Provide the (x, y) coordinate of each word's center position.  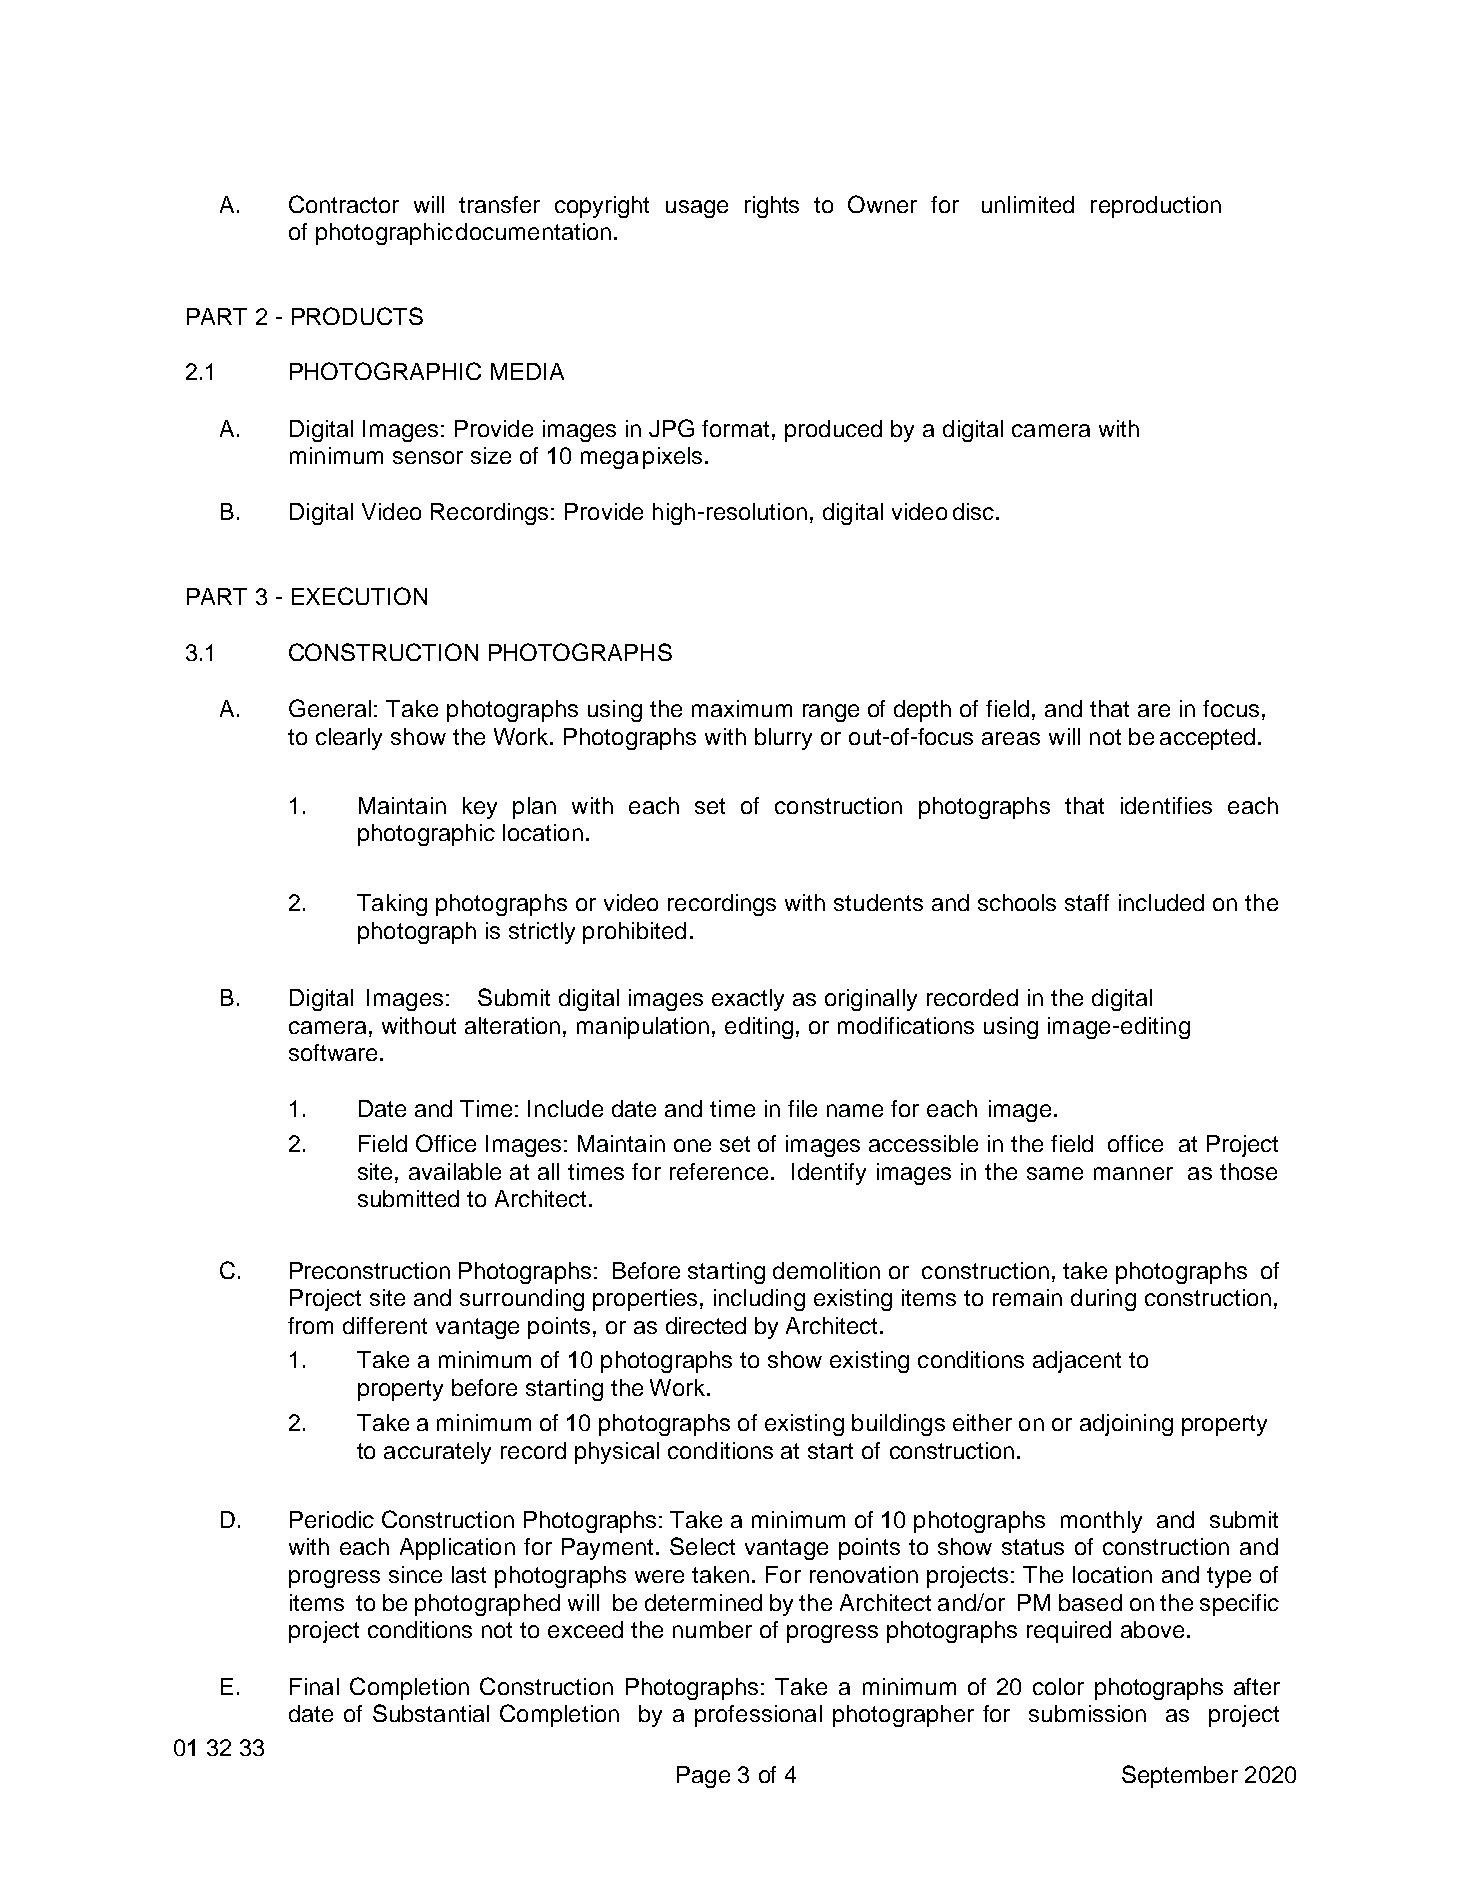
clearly (349, 739)
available (455, 1171)
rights (772, 207)
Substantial (431, 1713)
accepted (1207, 739)
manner (1133, 1173)
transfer (499, 204)
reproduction (1156, 207)
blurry (783, 739)
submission (1087, 1713)
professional (758, 1716)
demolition (826, 1270)
